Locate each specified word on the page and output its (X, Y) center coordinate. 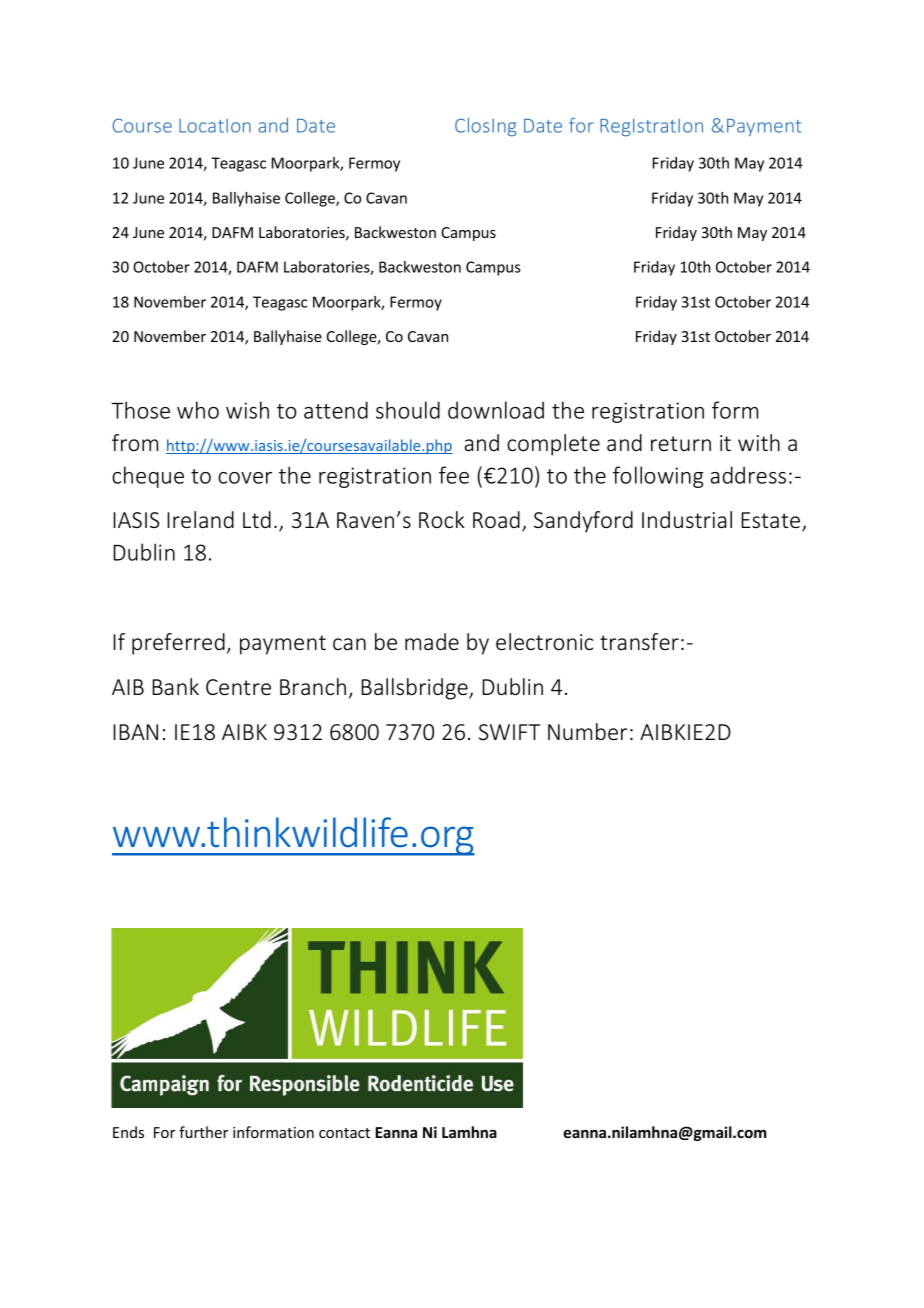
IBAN (135, 732)
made (432, 641)
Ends (128, 1132)
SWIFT (509, 732)
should (408, 410)
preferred (178, 644)
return (681, 443)
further (203, 1132)
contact (344, 1133)
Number (587, 732)
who (198, 410)
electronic (544, 642)
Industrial (687, 520)
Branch (313, 686)
